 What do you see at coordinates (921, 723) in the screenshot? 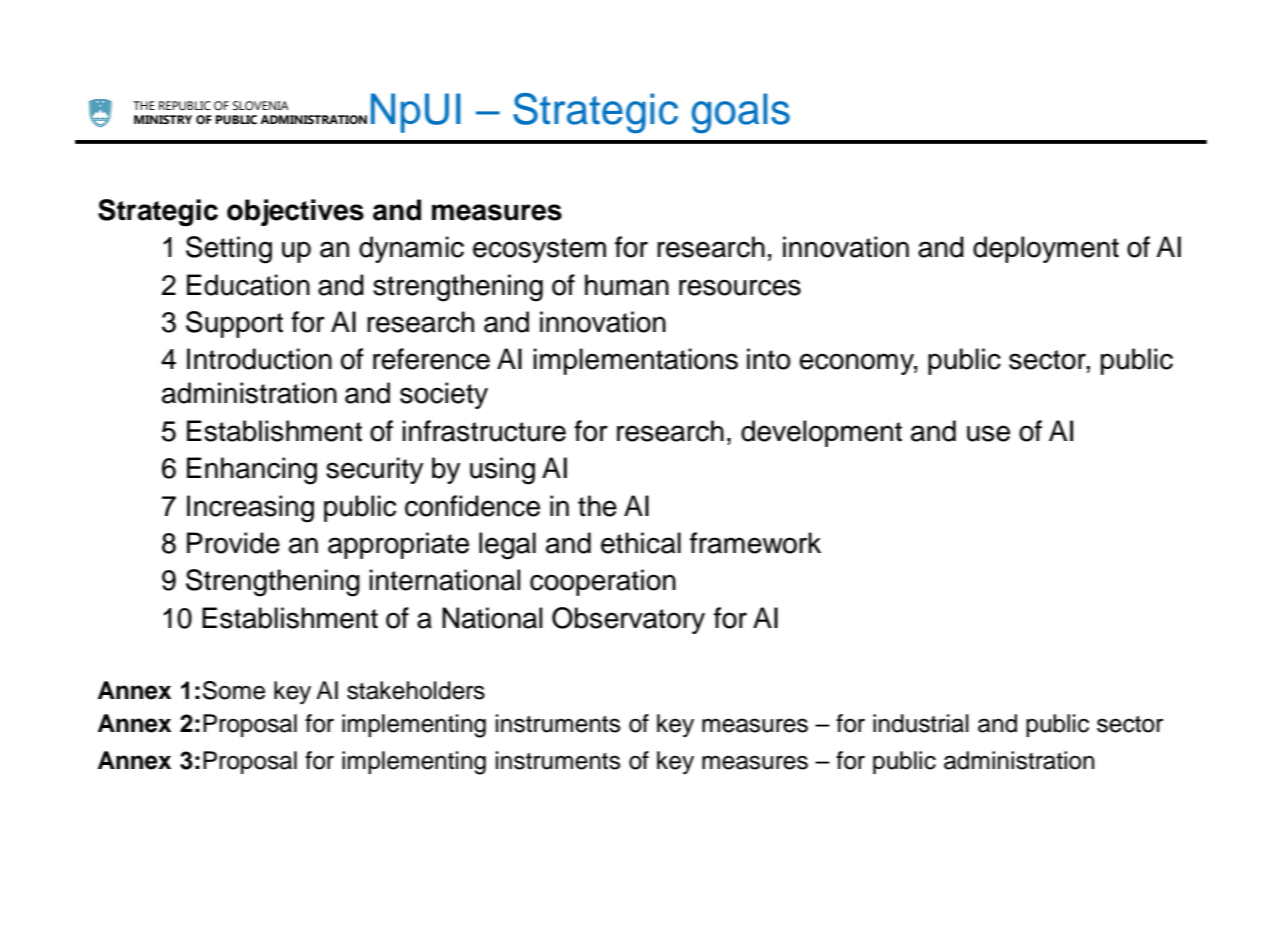
I see `industrial` at bounding box center [921, 723].
